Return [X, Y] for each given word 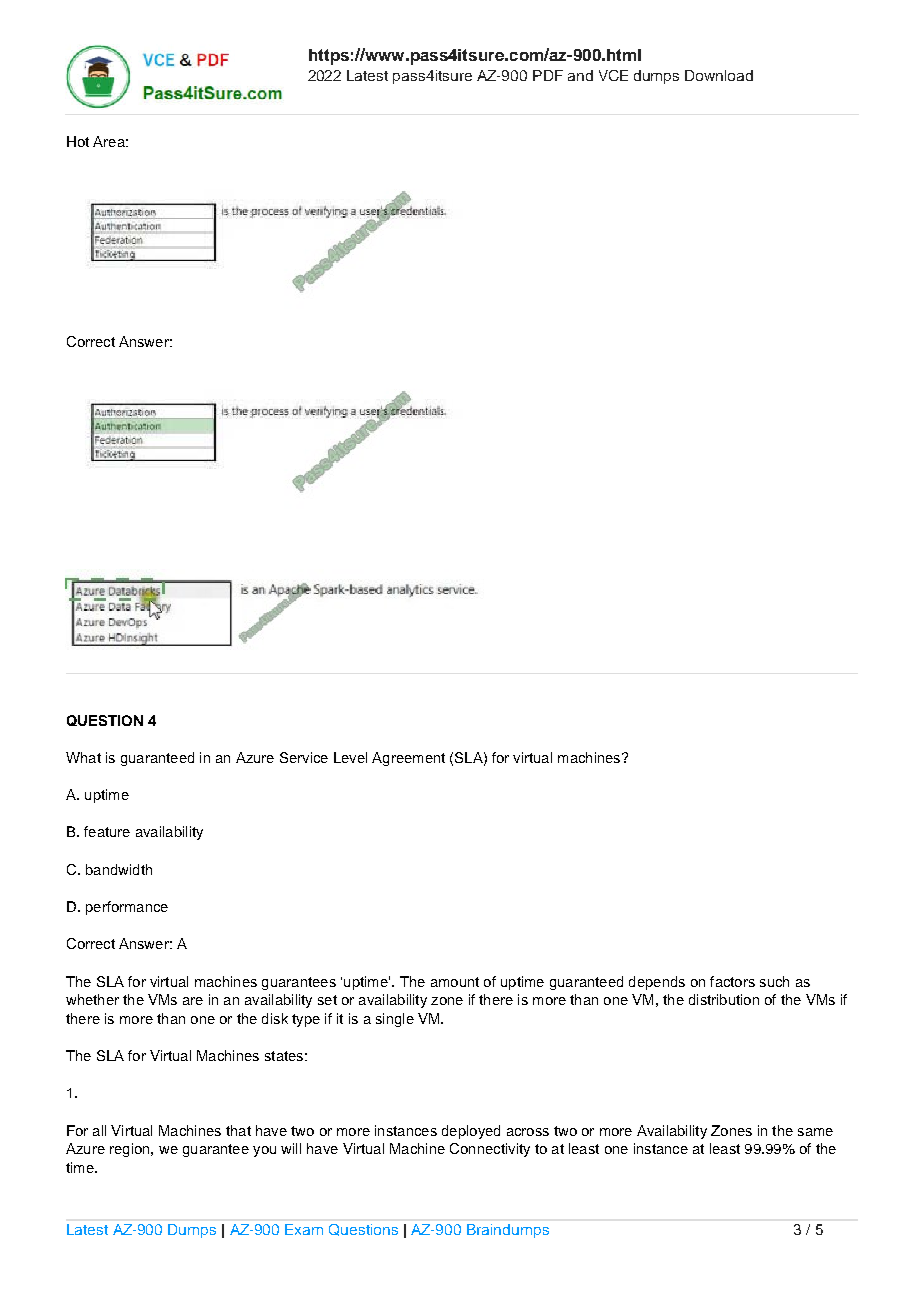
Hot [78, 141]
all [99, 1130]
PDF [548, 75]
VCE [613, 75]
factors [732, 981]
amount [455, 982]
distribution [724, 999]
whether [92, 999]
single [395, 1020]
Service [304, 757]
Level [350, 757]
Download [719, 75]
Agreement [408, 759]
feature [107, 831]
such [774, 981]
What [83, 757]
